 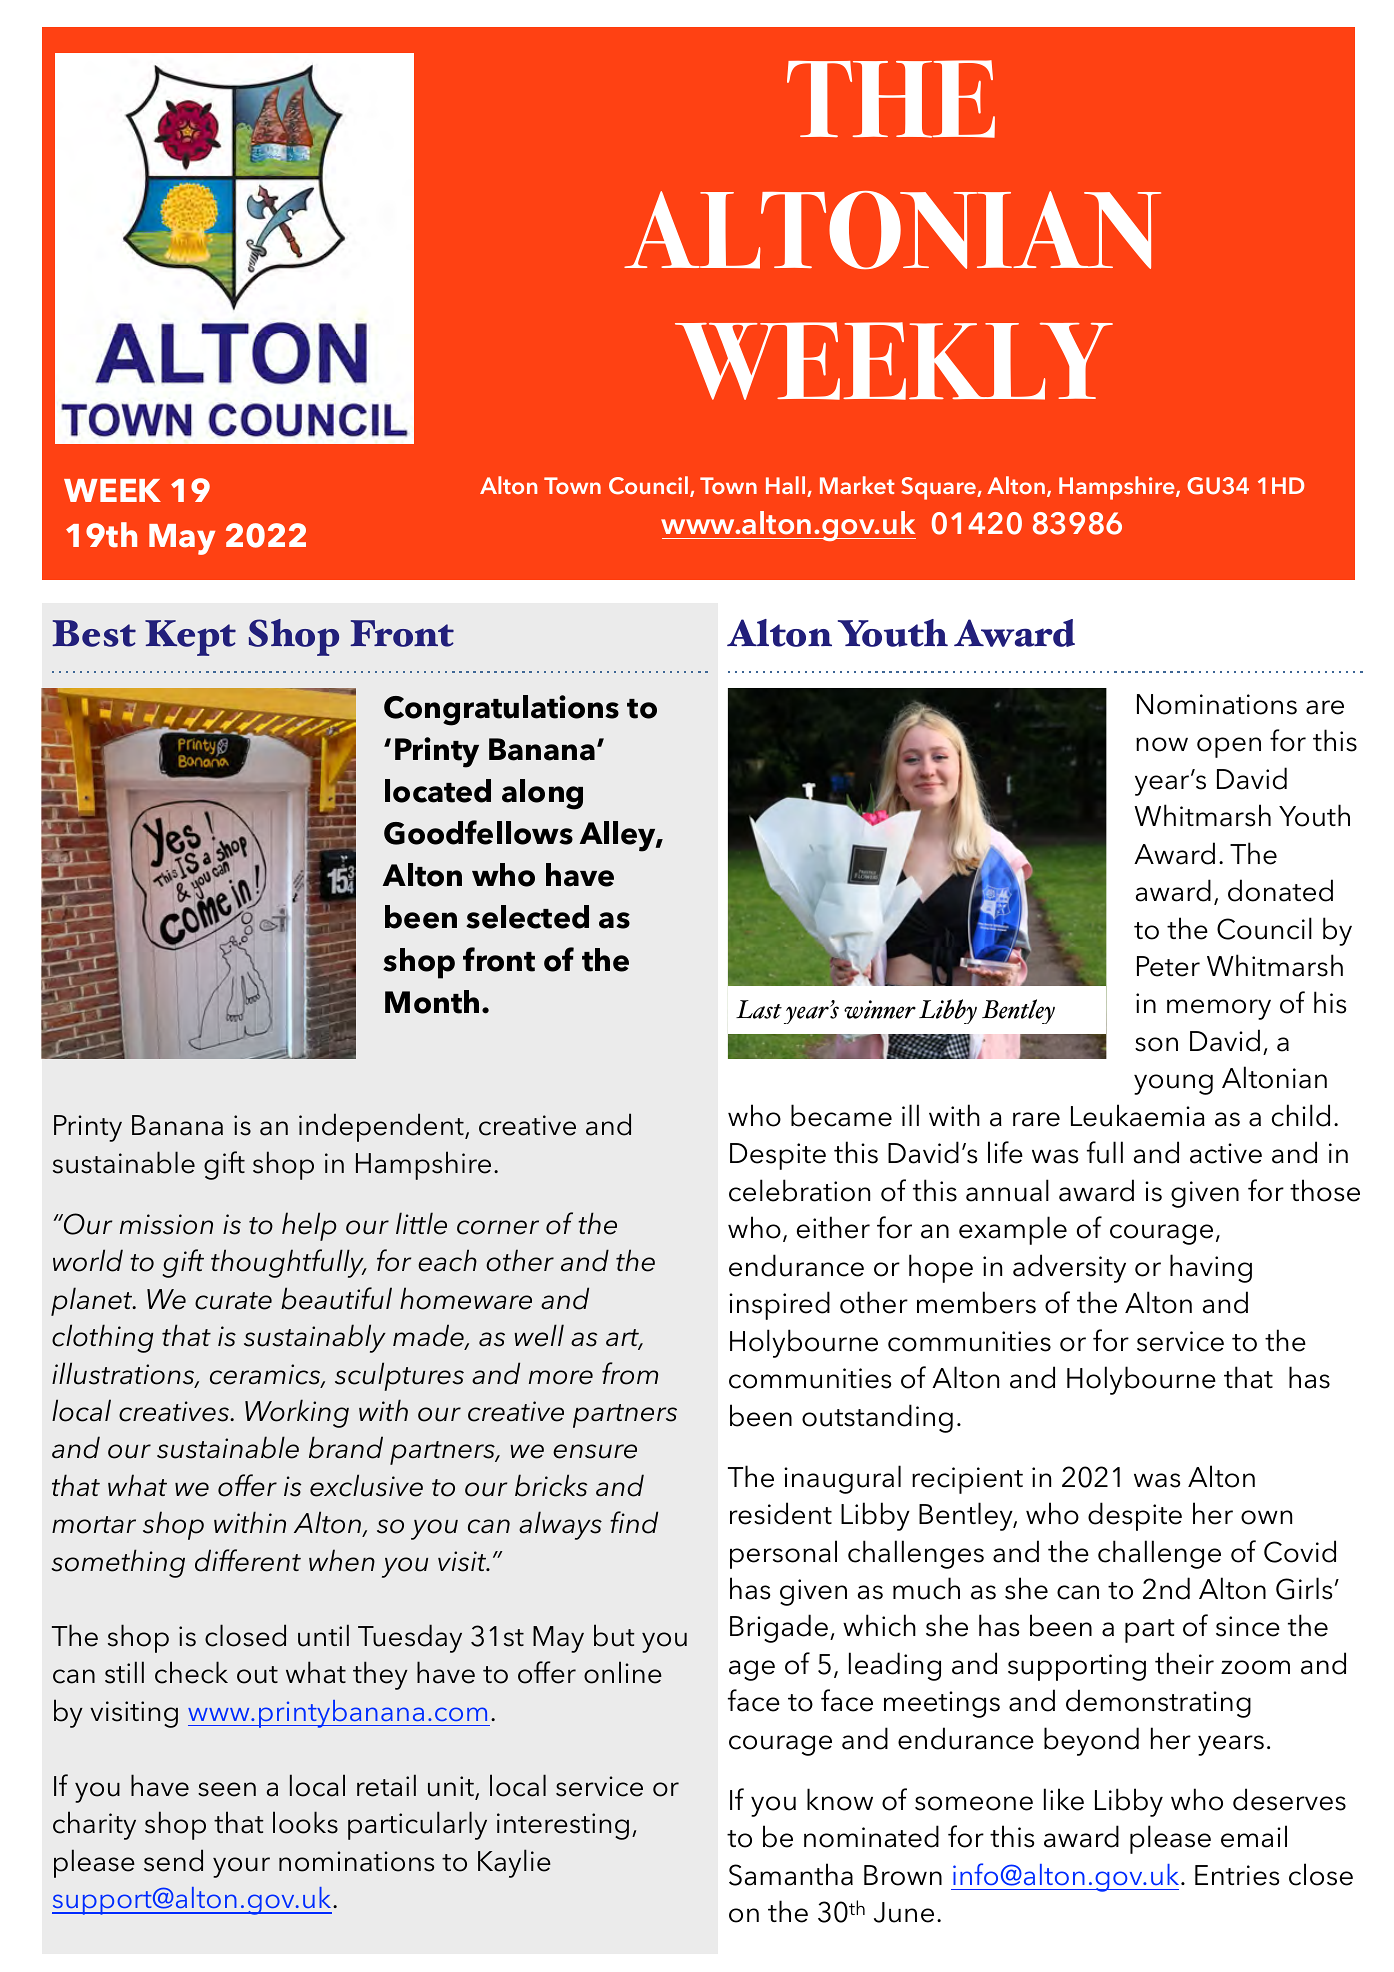 What do you see at coordinates (791, 1874) in the page?
I see `Samantha` at bounding box center [791, 1874].
